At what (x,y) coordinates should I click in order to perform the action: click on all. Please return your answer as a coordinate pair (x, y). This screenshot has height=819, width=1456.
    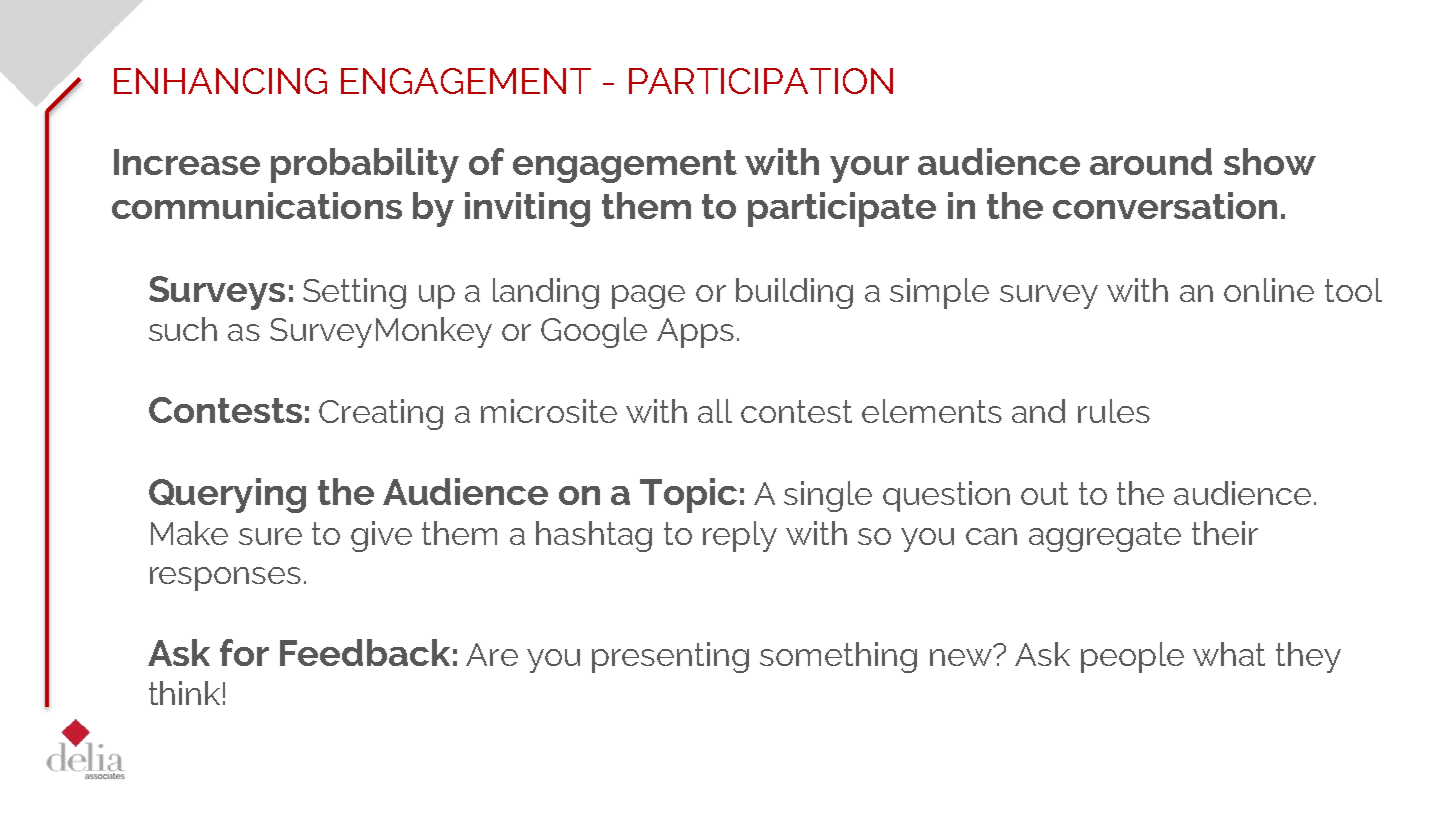
    Looking at the image, I should click on (715, 411).
